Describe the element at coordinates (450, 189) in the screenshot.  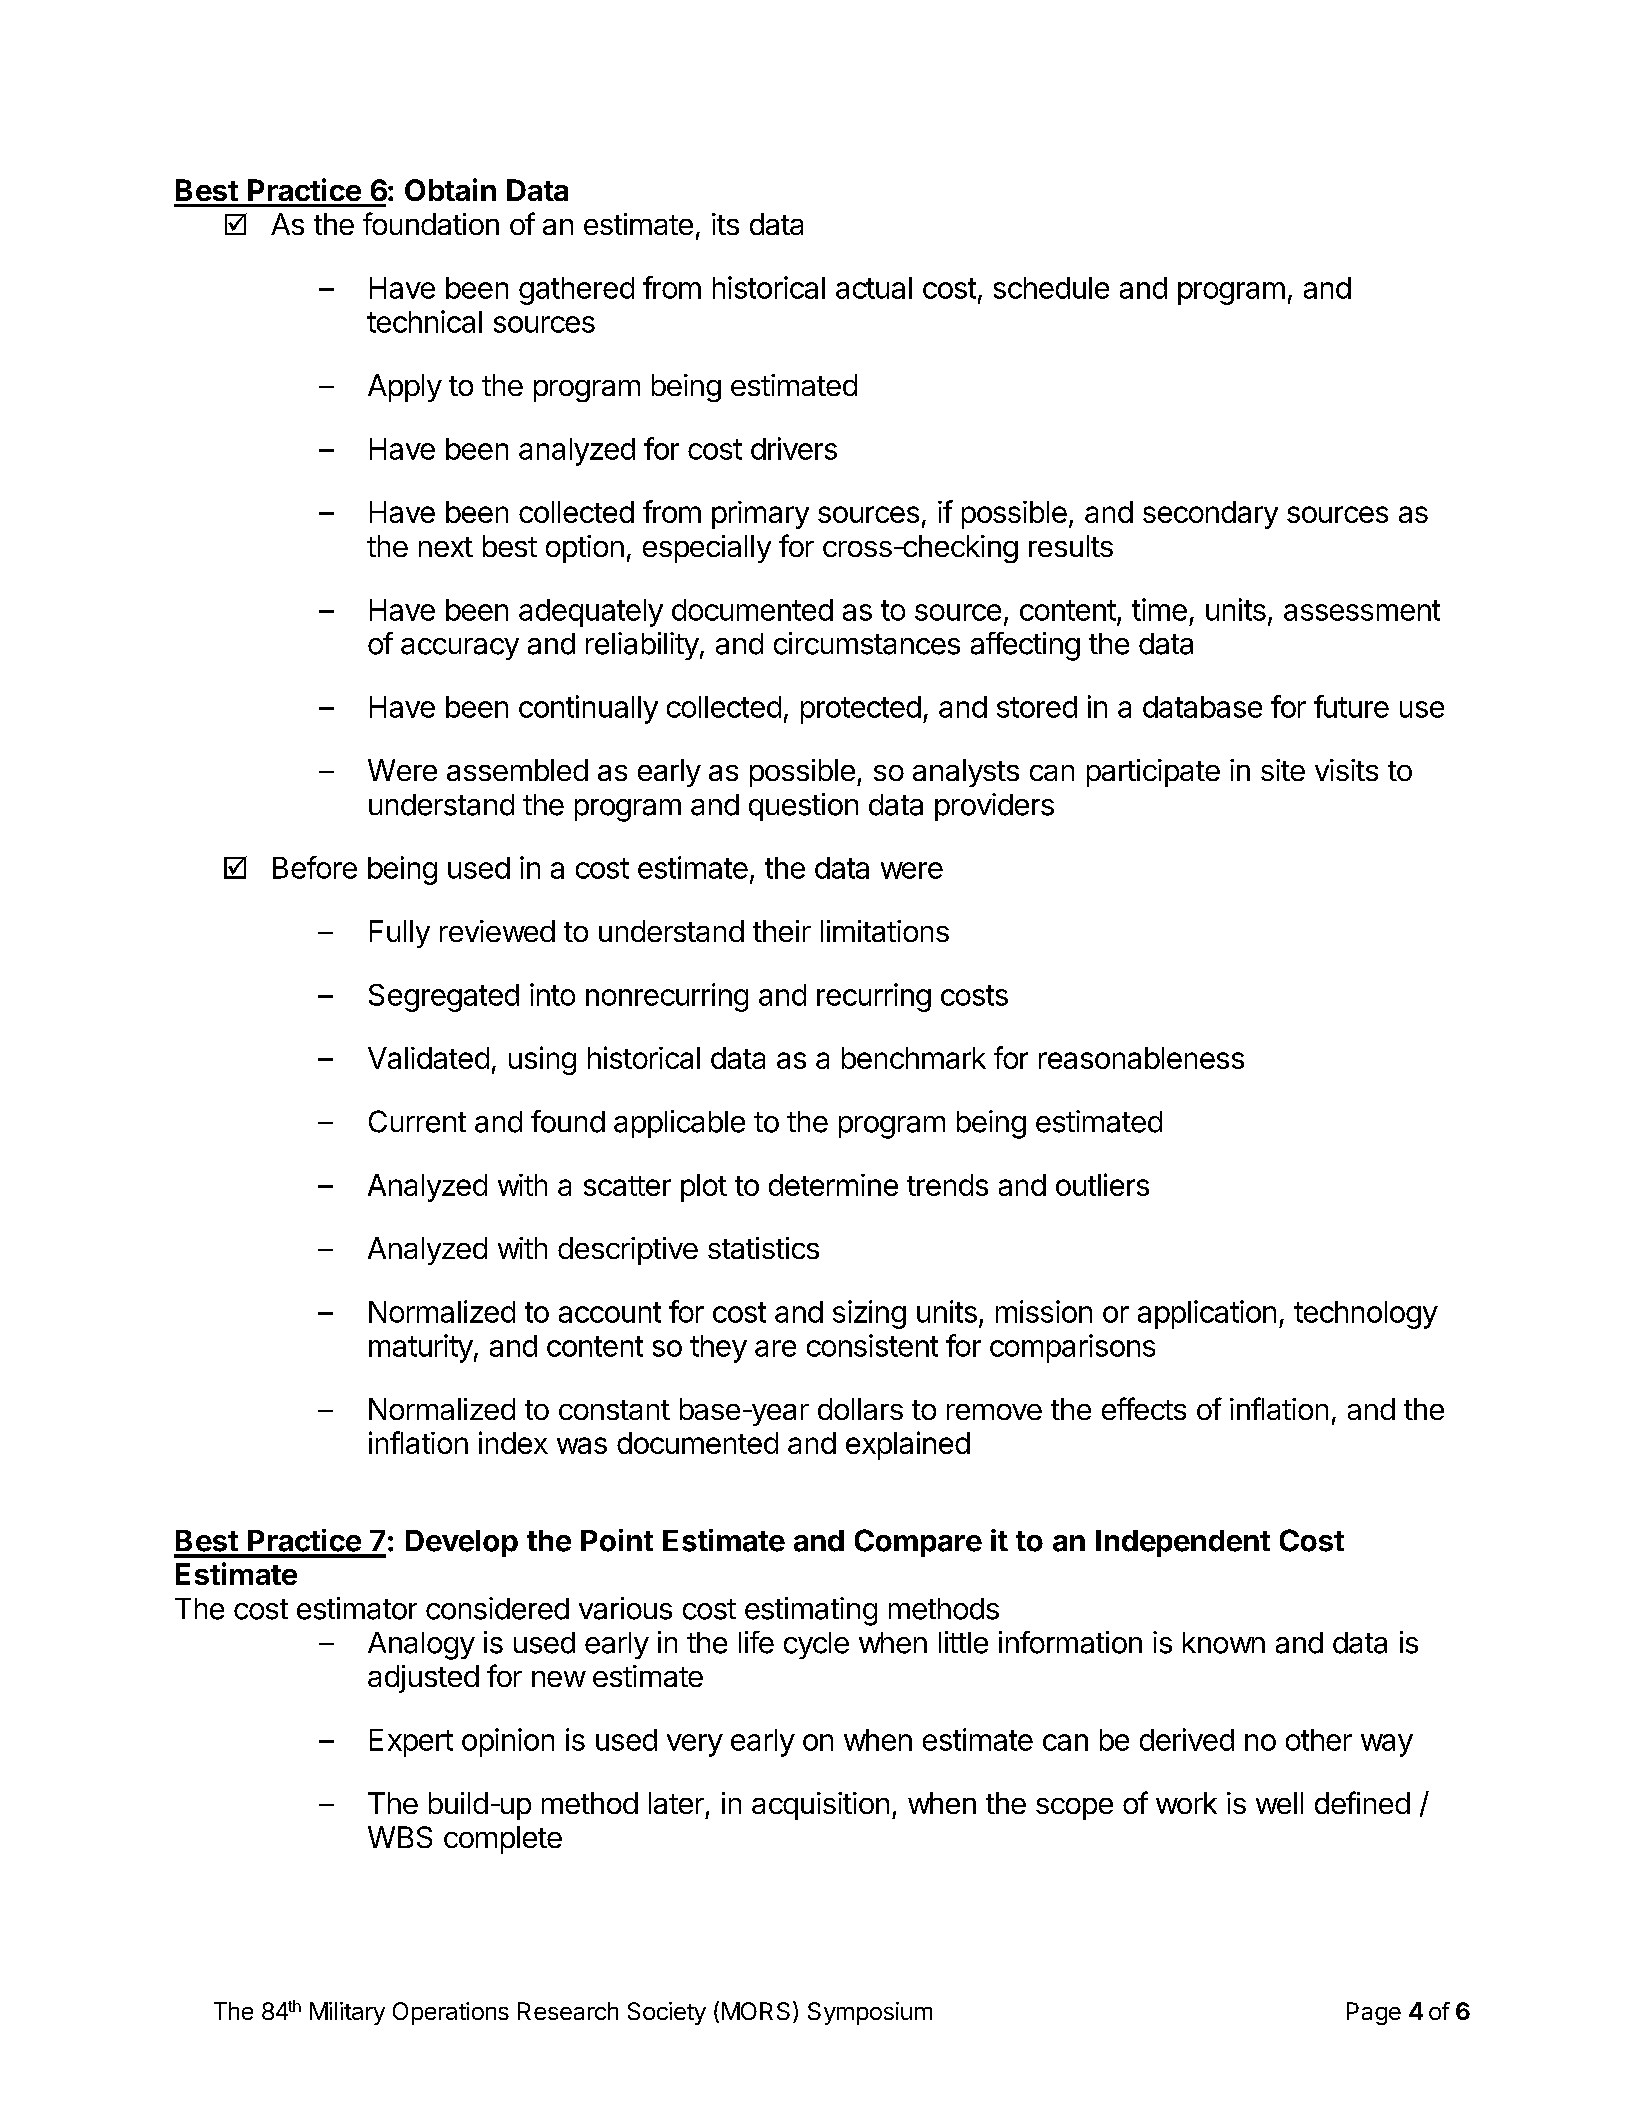
I see `Obtain` at that location.
